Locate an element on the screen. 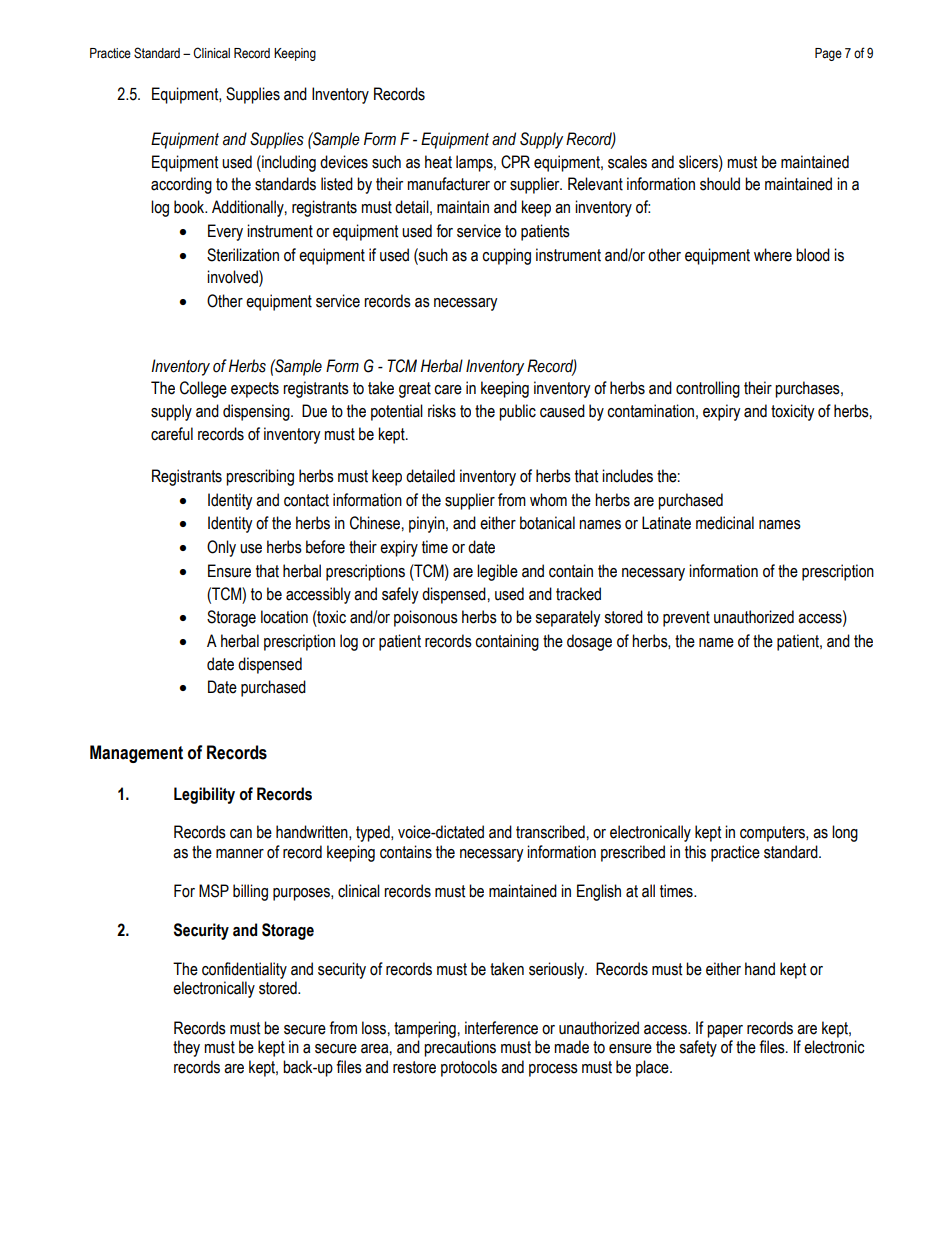 The image size is (952, 1233). Only is located at coordinates (221, 548).
